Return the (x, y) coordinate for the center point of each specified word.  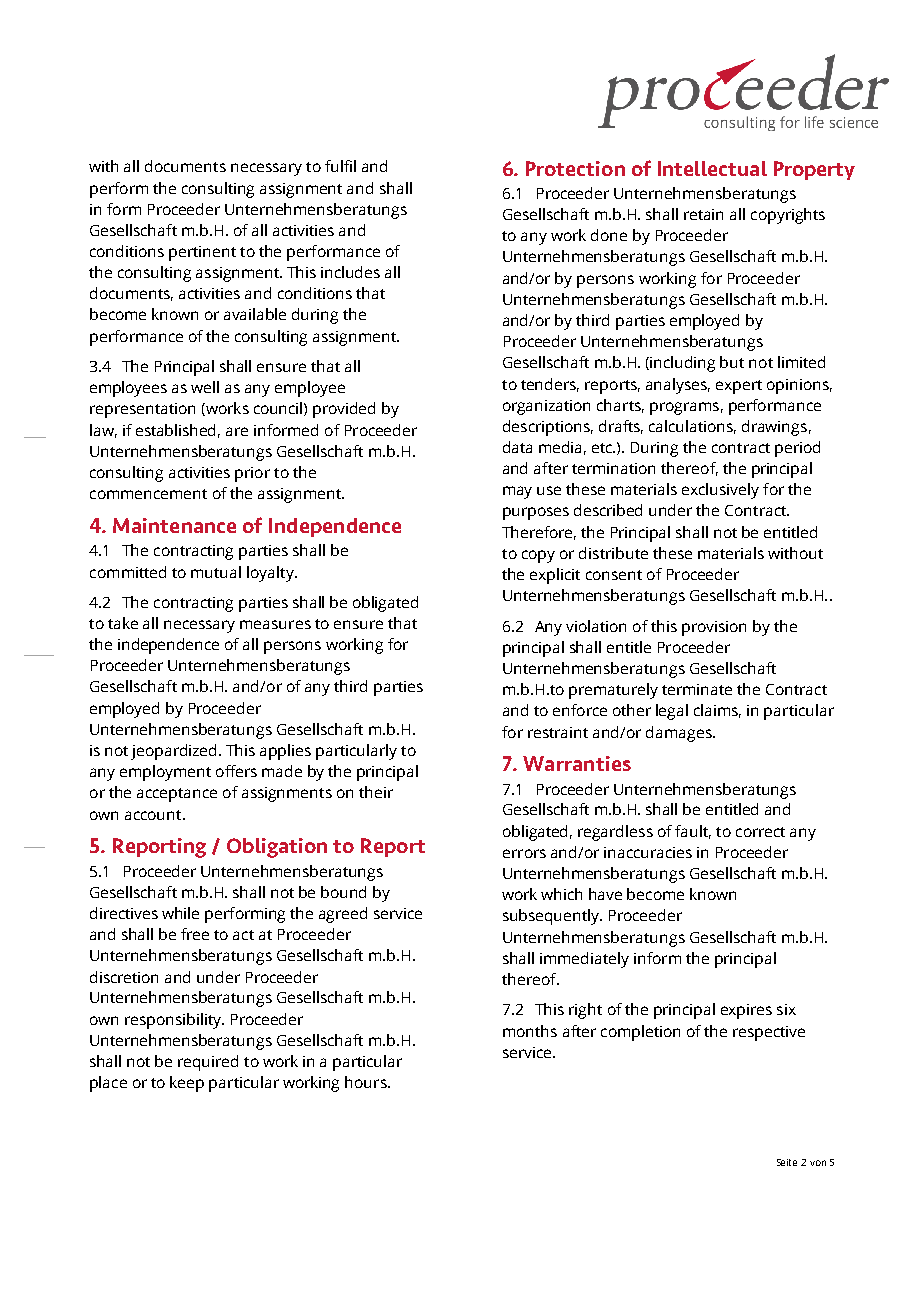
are (237, 431)
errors (524, 853)
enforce (580, 710)
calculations (692, 427)
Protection (575, 168)
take (123, 623)
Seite (787, 1162)
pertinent (202, 253)
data (517, 447)
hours (367, 1082)
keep (187, 1084)
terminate (697, 689)
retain (703, 214)
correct (760, 832)
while (180, 913)
